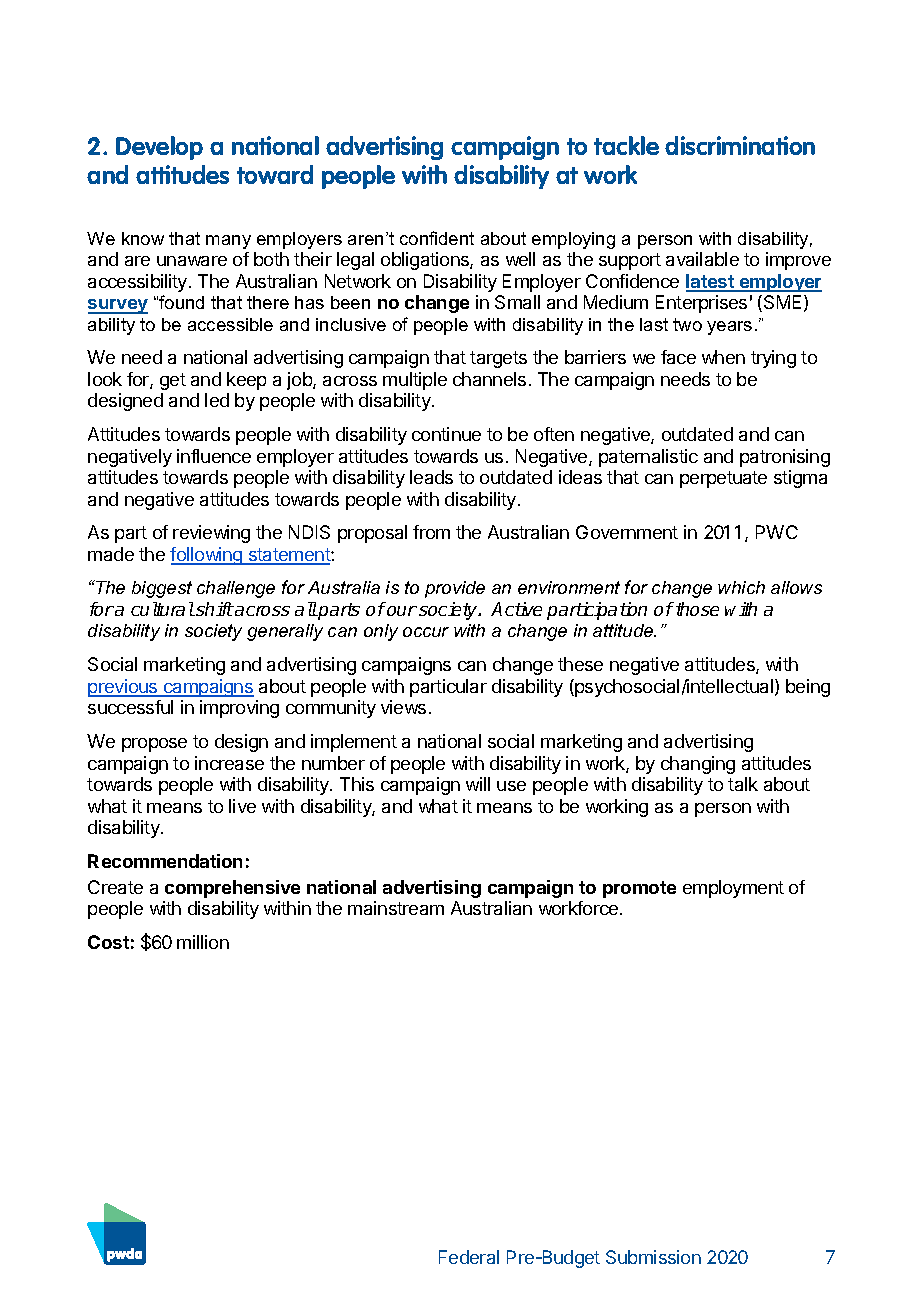  What do you see at coordinates (489, 379) in the page?
I see `channels` at bounding box center [489, 379].
